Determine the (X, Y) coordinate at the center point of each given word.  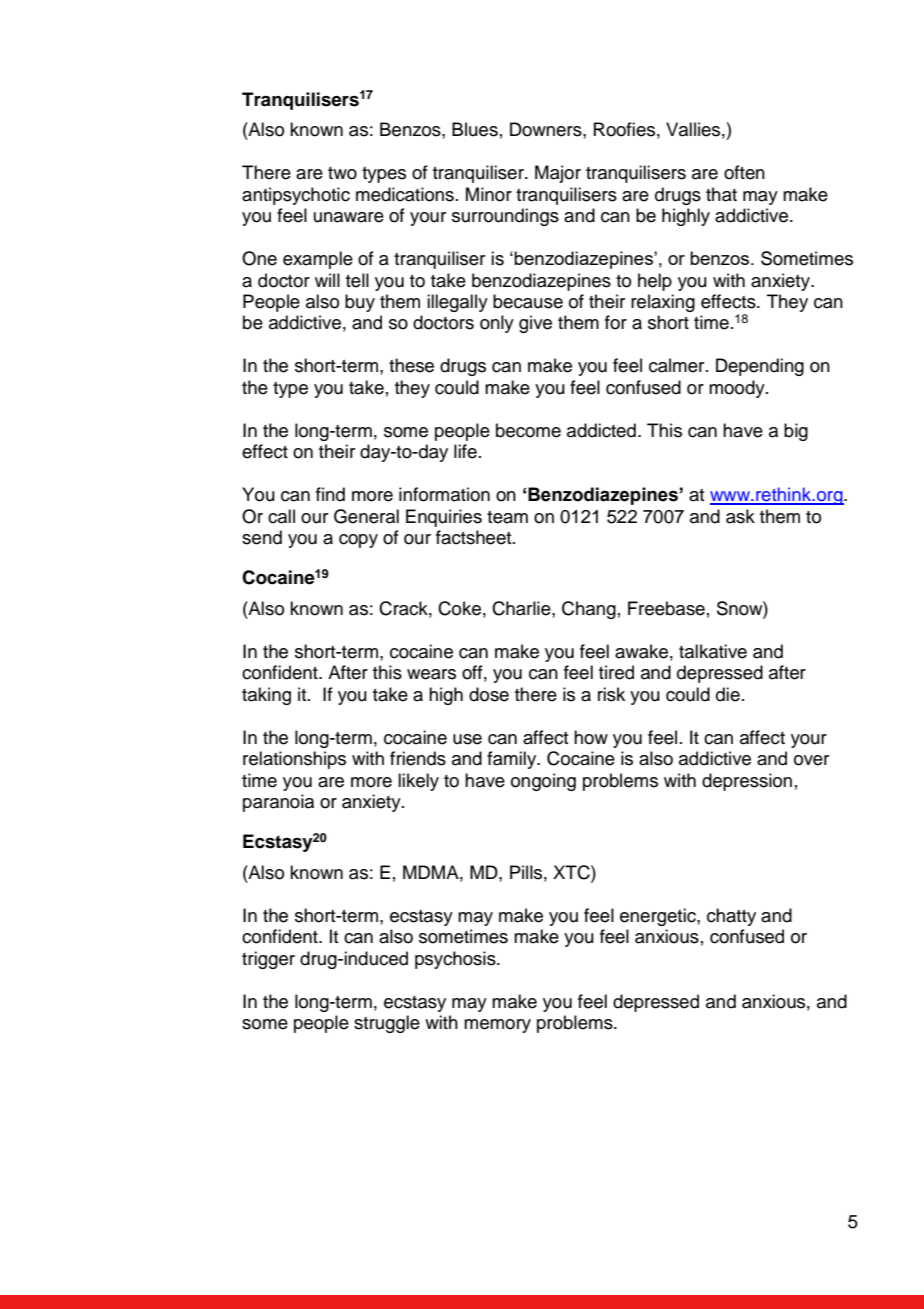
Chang (589, 610)
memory (497, 1026)
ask (740, 516)
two (342, 173)
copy (358, 541)
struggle (387, 1024)
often (744, 172)
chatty (731, 917)
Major (558, 174)
